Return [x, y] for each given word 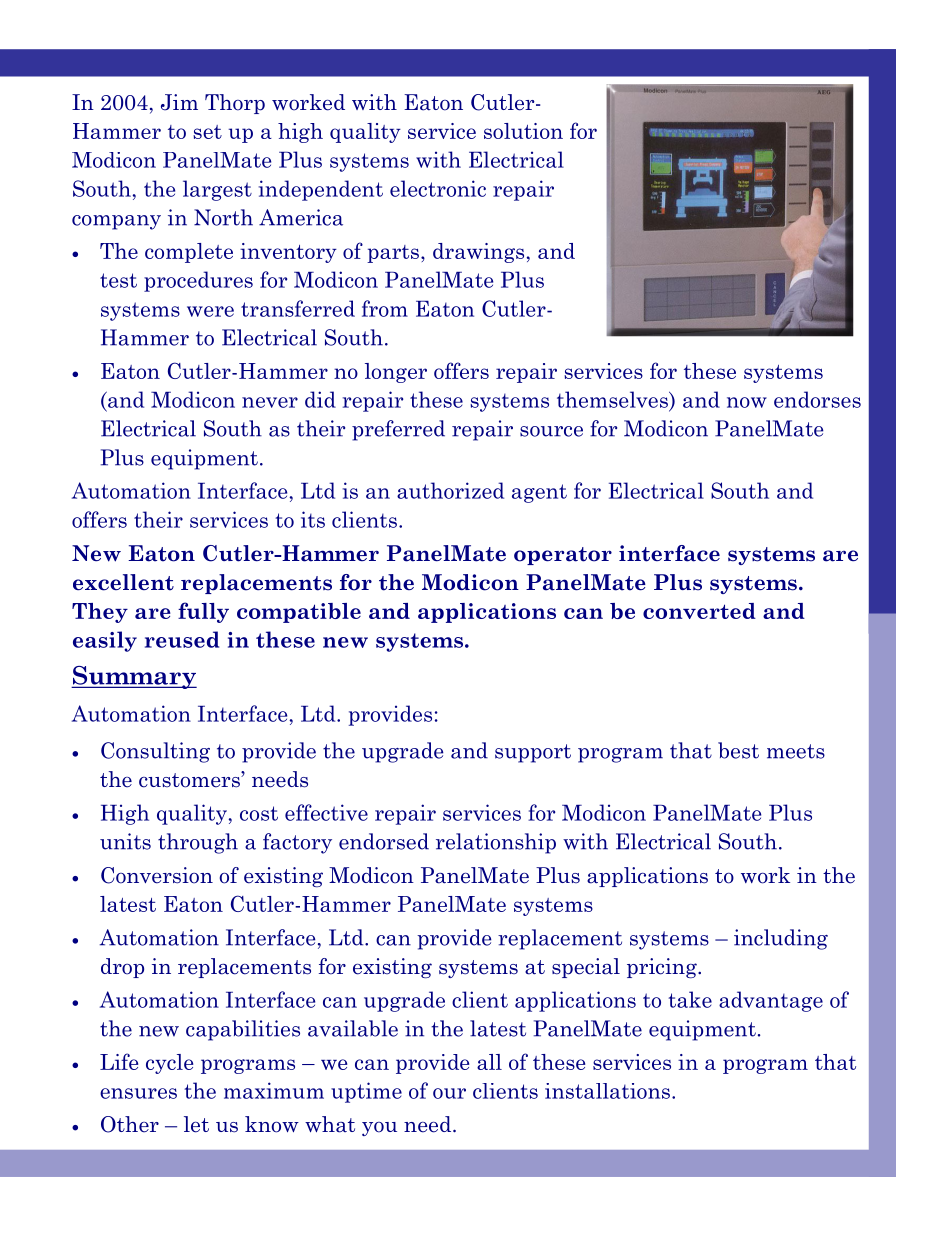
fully [203, 612]
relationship [496, 843]
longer [396, 373]
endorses [817, 399]
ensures [138, 1093]
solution [523, 131]
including [781, 939]
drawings [478, 253]
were [210, 311]
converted [699, 611]
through [198, 843]
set [207, 132]
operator [563, 556]
